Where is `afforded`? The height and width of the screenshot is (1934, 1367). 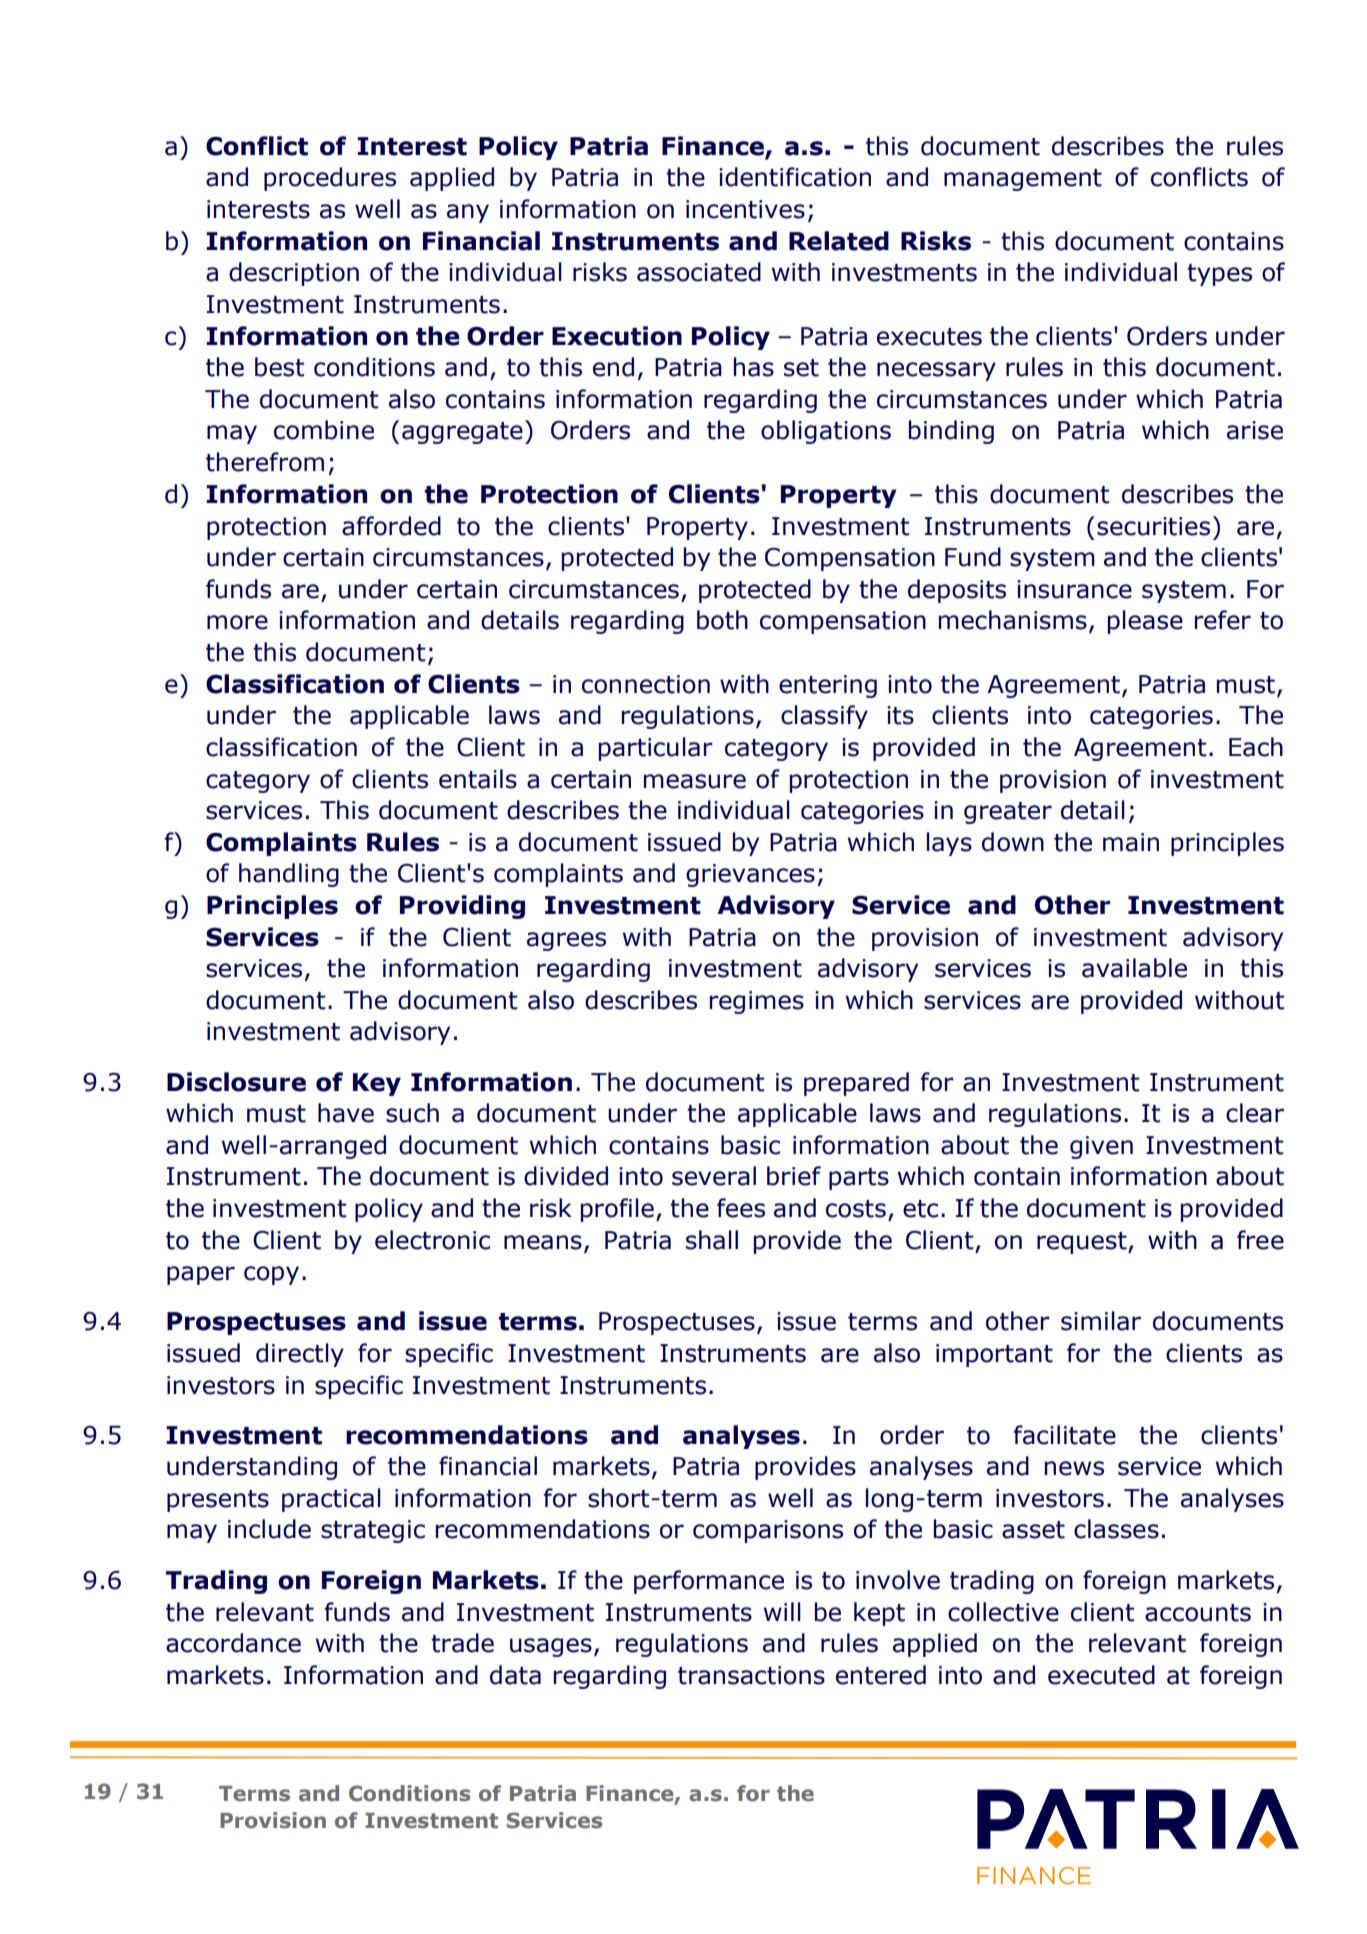
afforded is located at coordinates (391, 526).
